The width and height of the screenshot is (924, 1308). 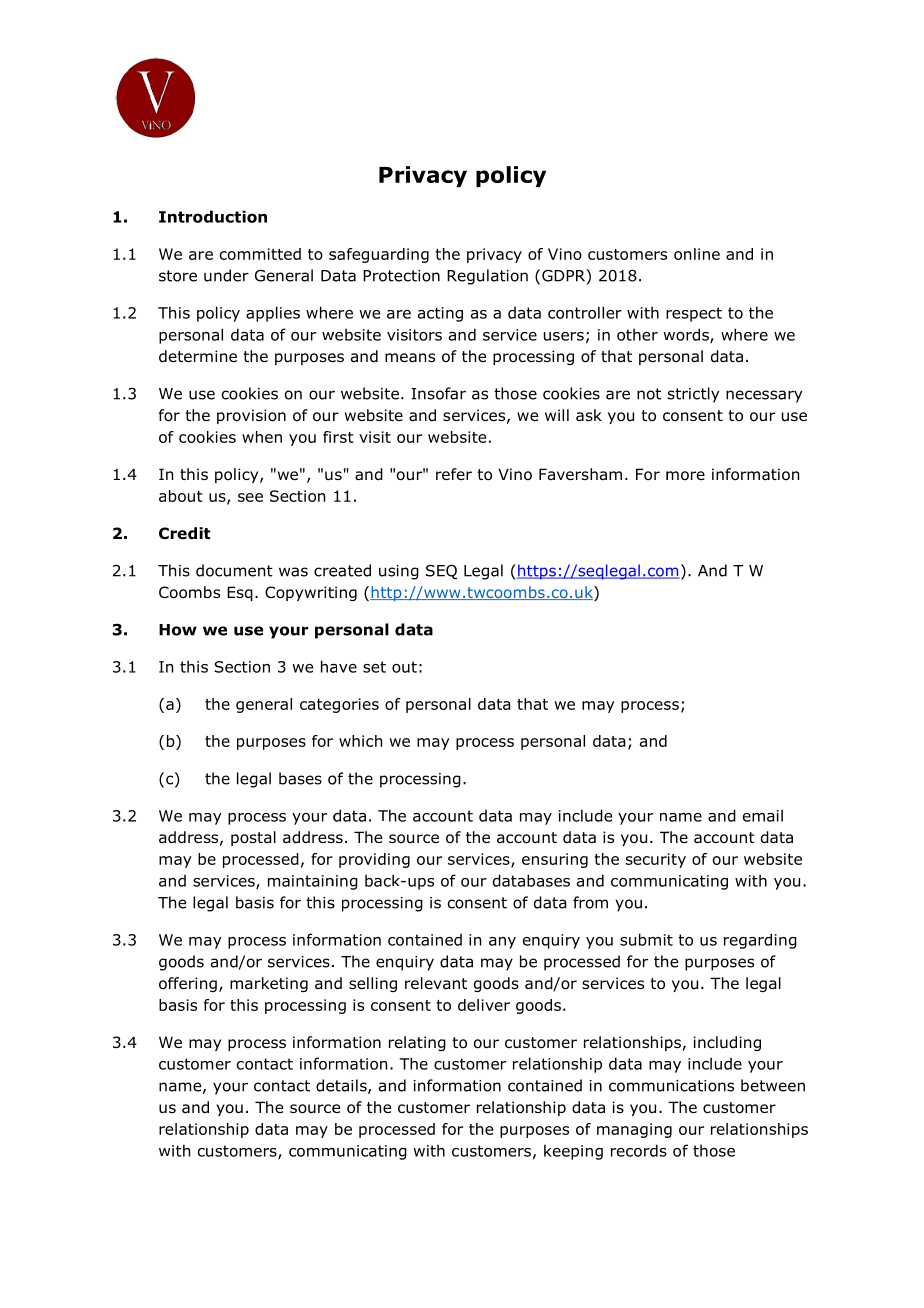 I want to click on deliver, so click(x=484, y=1005).
